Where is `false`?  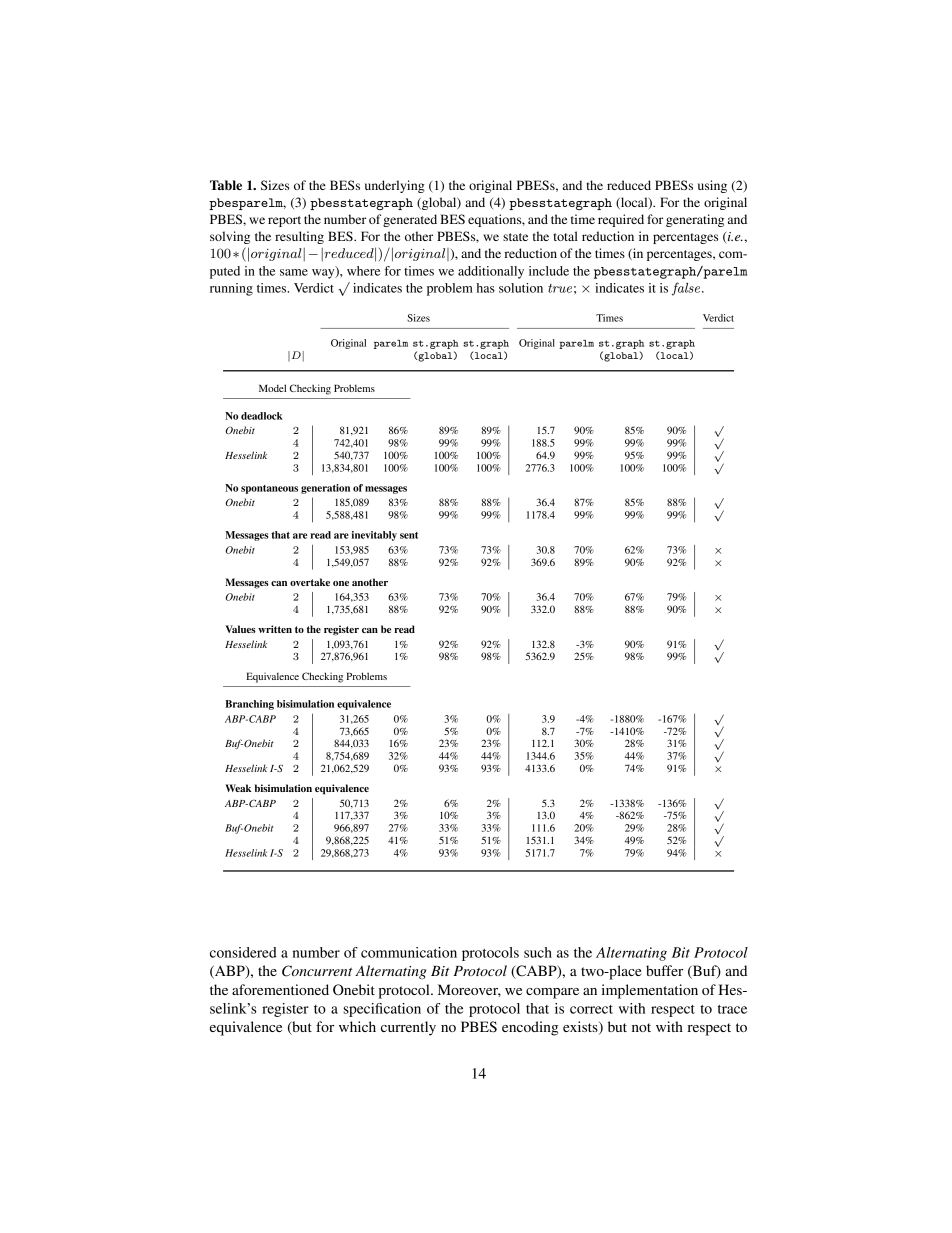 false is located at coordinates (687, 289).
